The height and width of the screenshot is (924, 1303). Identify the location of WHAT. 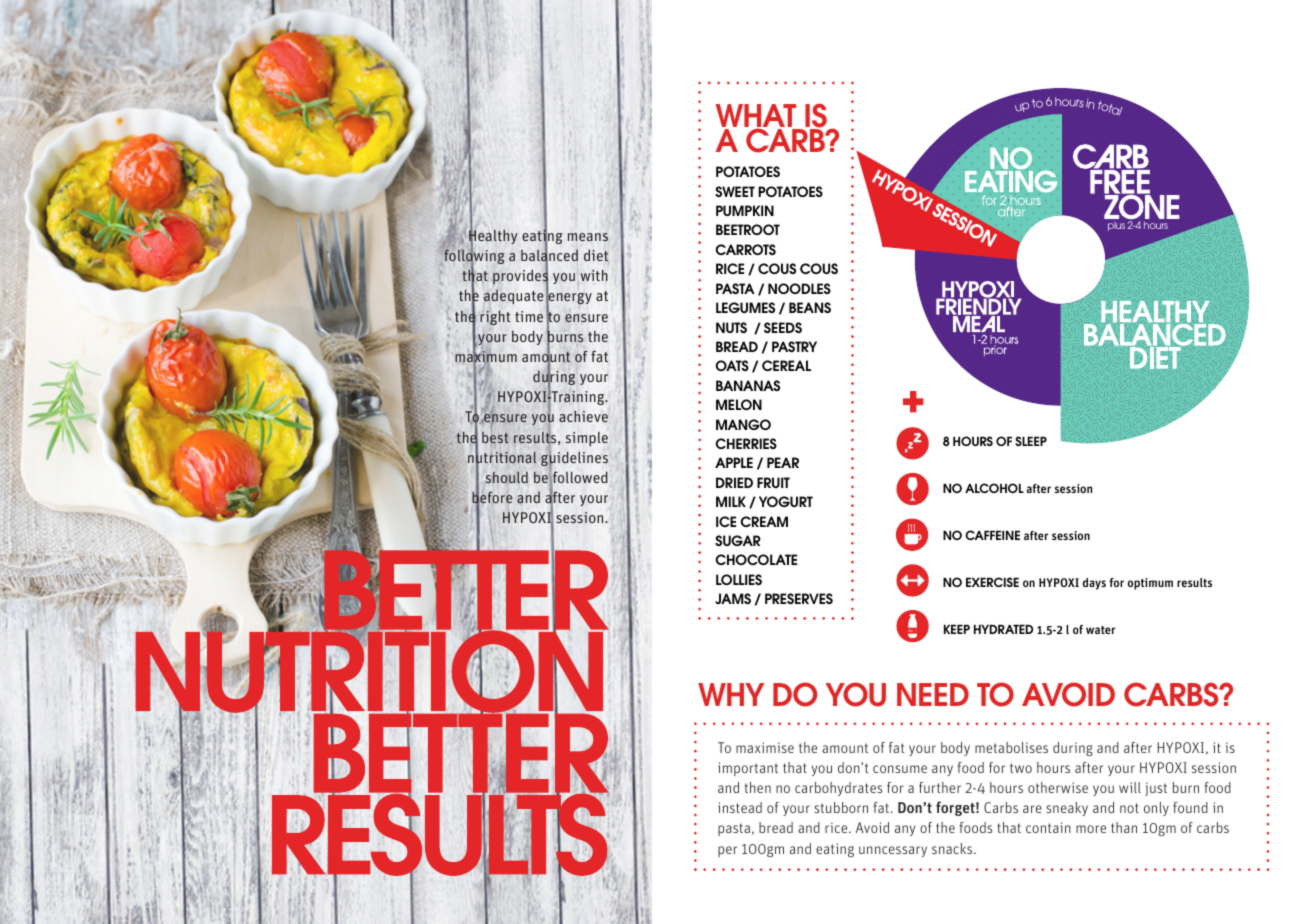
(757, 117).
